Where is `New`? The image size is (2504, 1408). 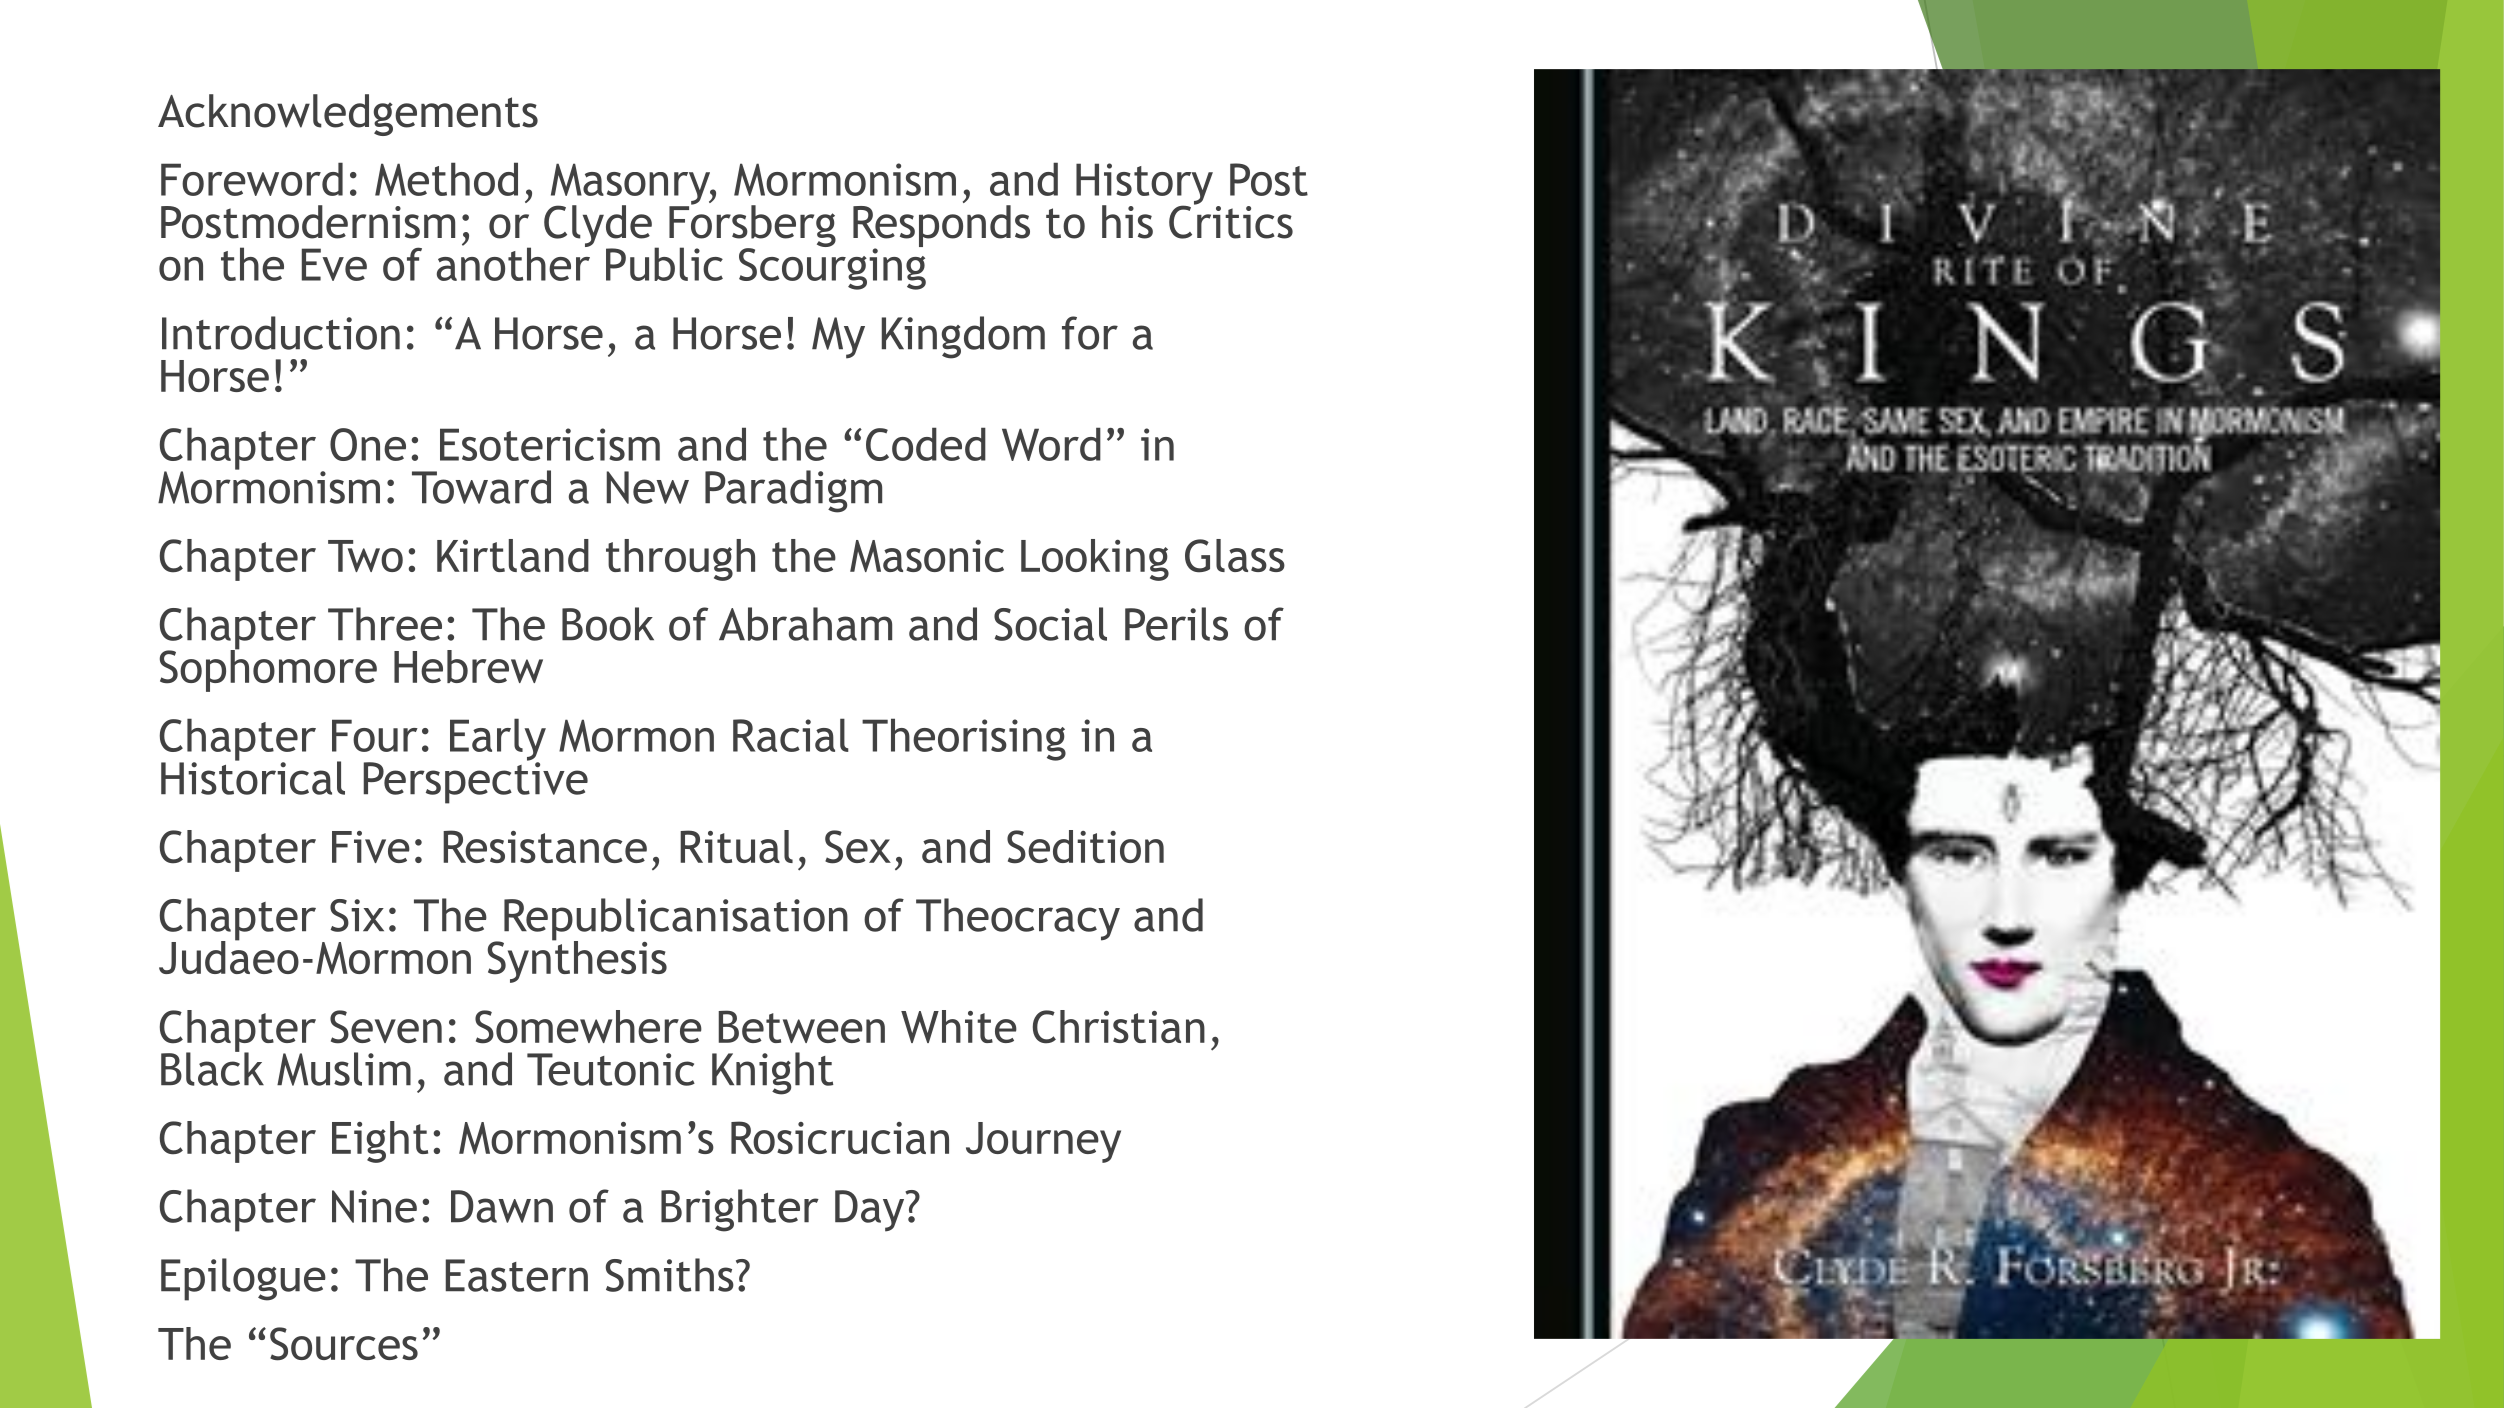 New is located at coordinates (648, 487).
